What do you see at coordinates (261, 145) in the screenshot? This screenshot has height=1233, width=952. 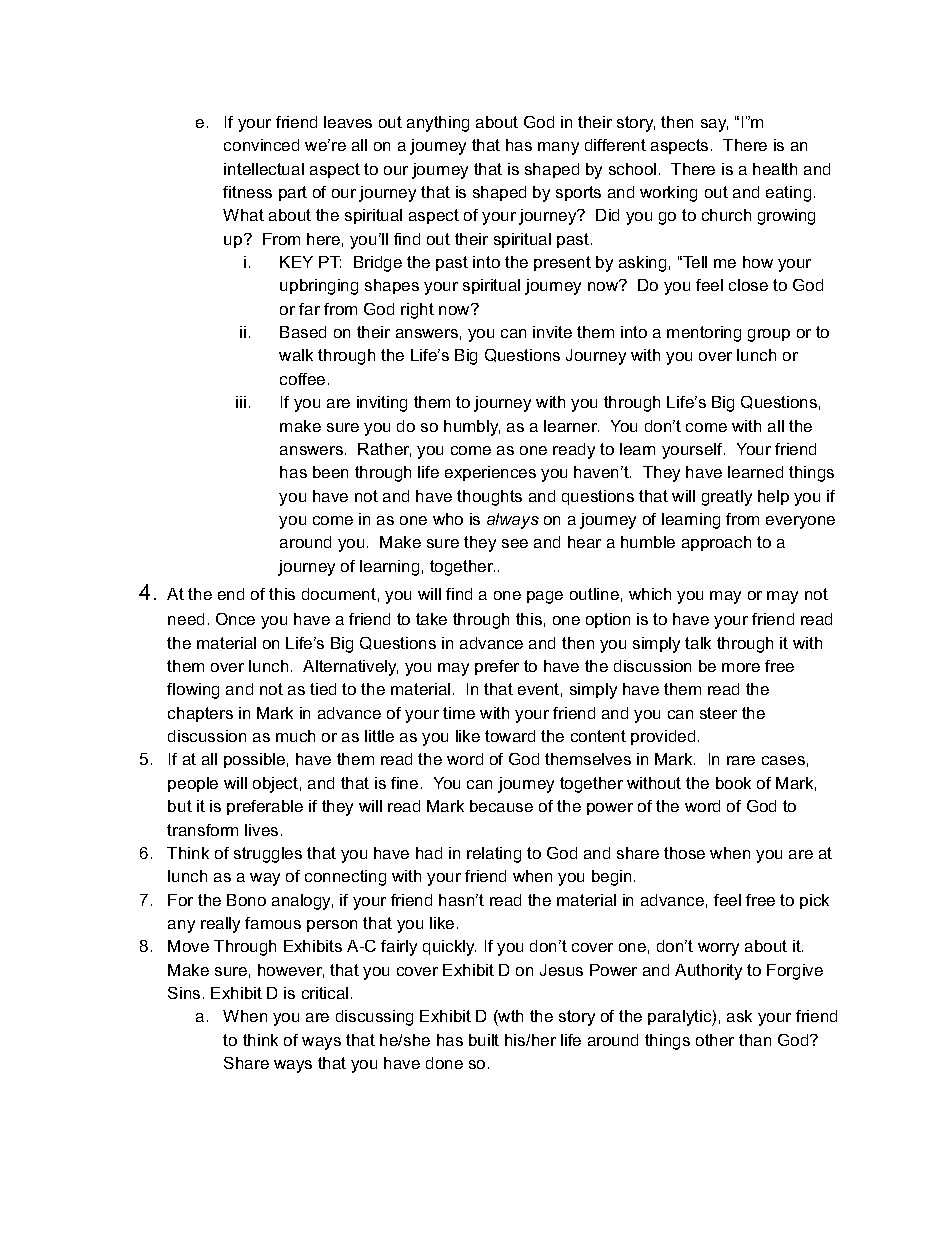 I see `convinced` at bounding box center [261, 145].
